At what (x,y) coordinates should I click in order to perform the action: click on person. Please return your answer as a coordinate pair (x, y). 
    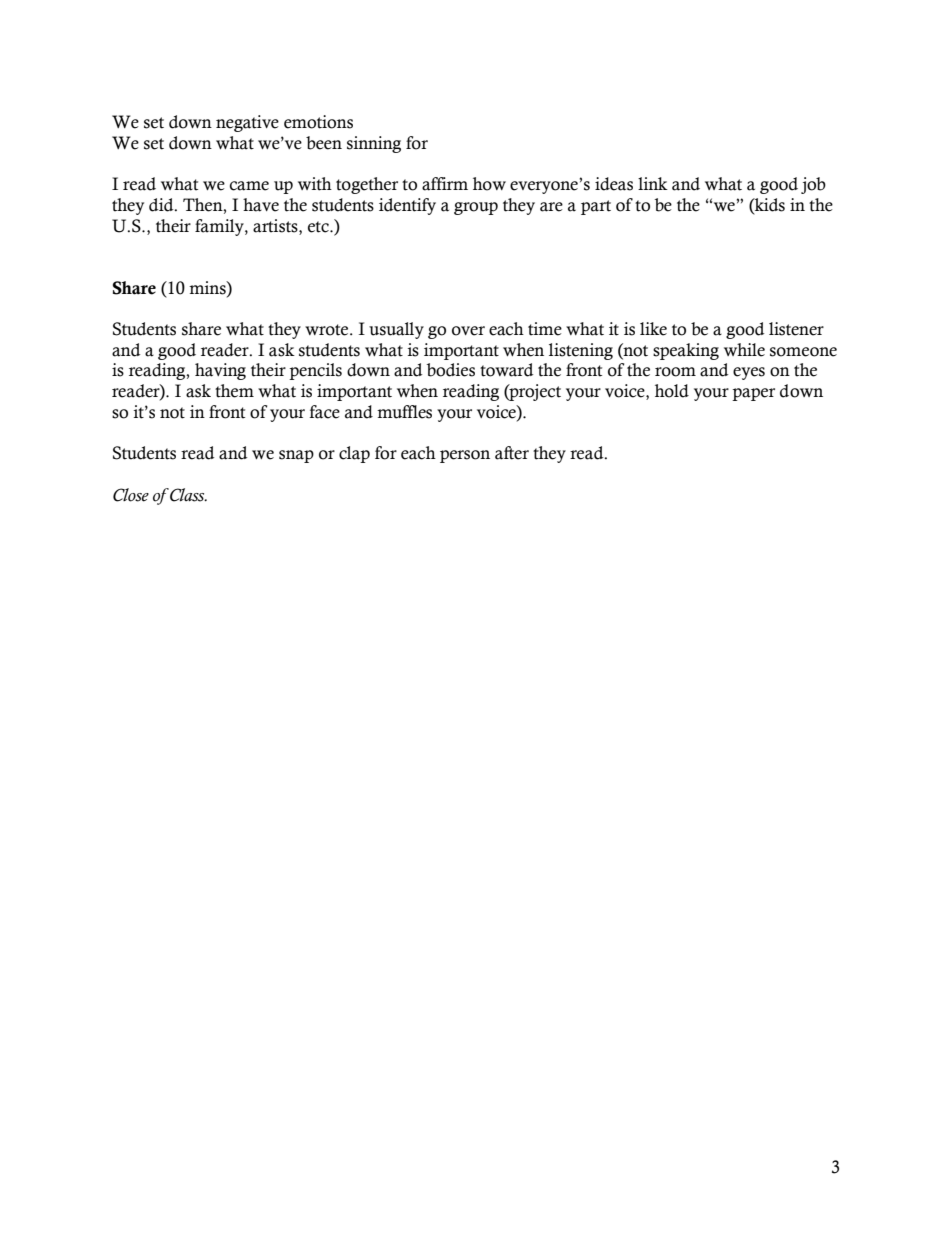
    Looking at the image, I should click on (465, 456).
